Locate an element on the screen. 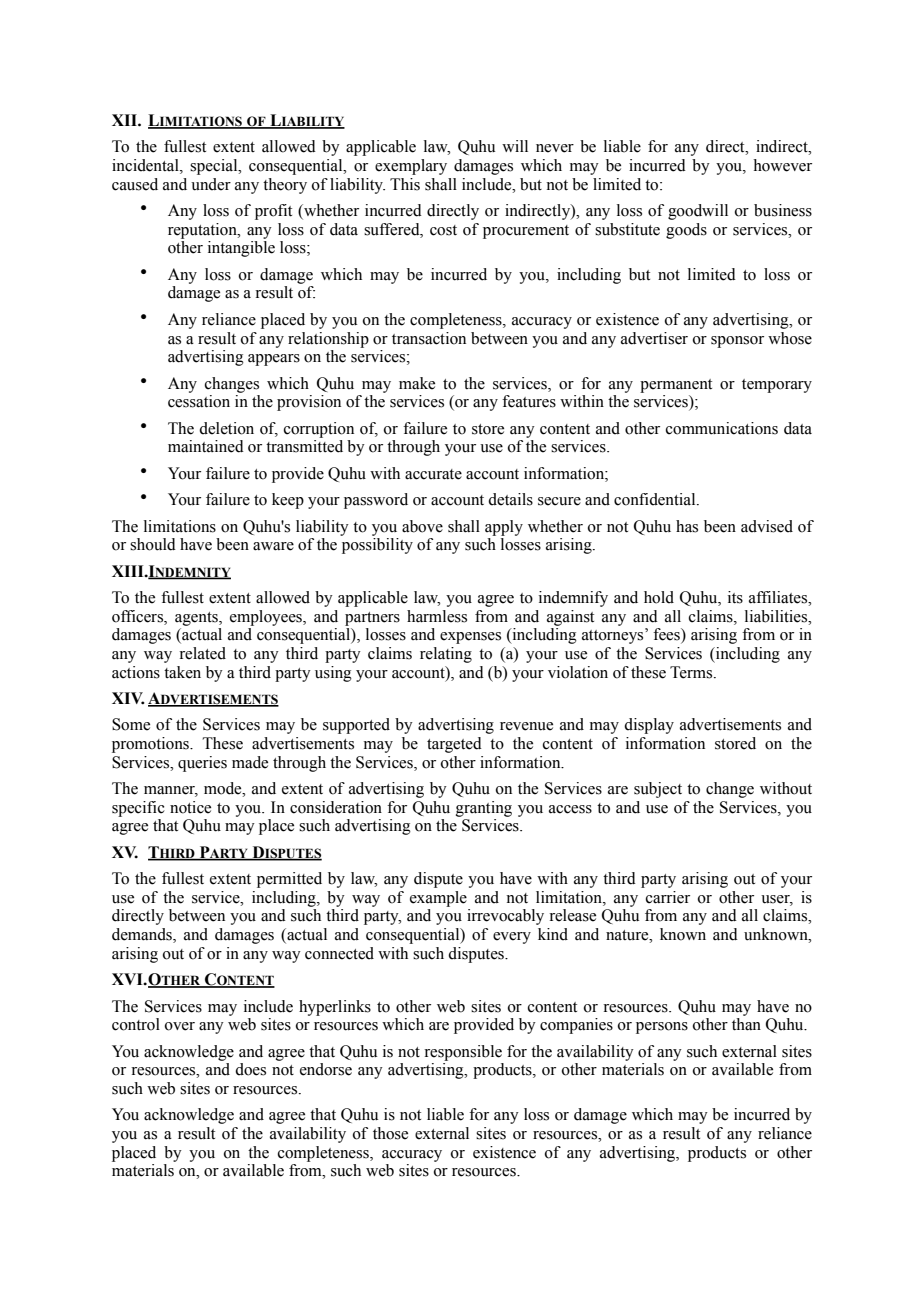 This screenshot has height=1308, width=924. does is located at coordinates (250, 1069).
